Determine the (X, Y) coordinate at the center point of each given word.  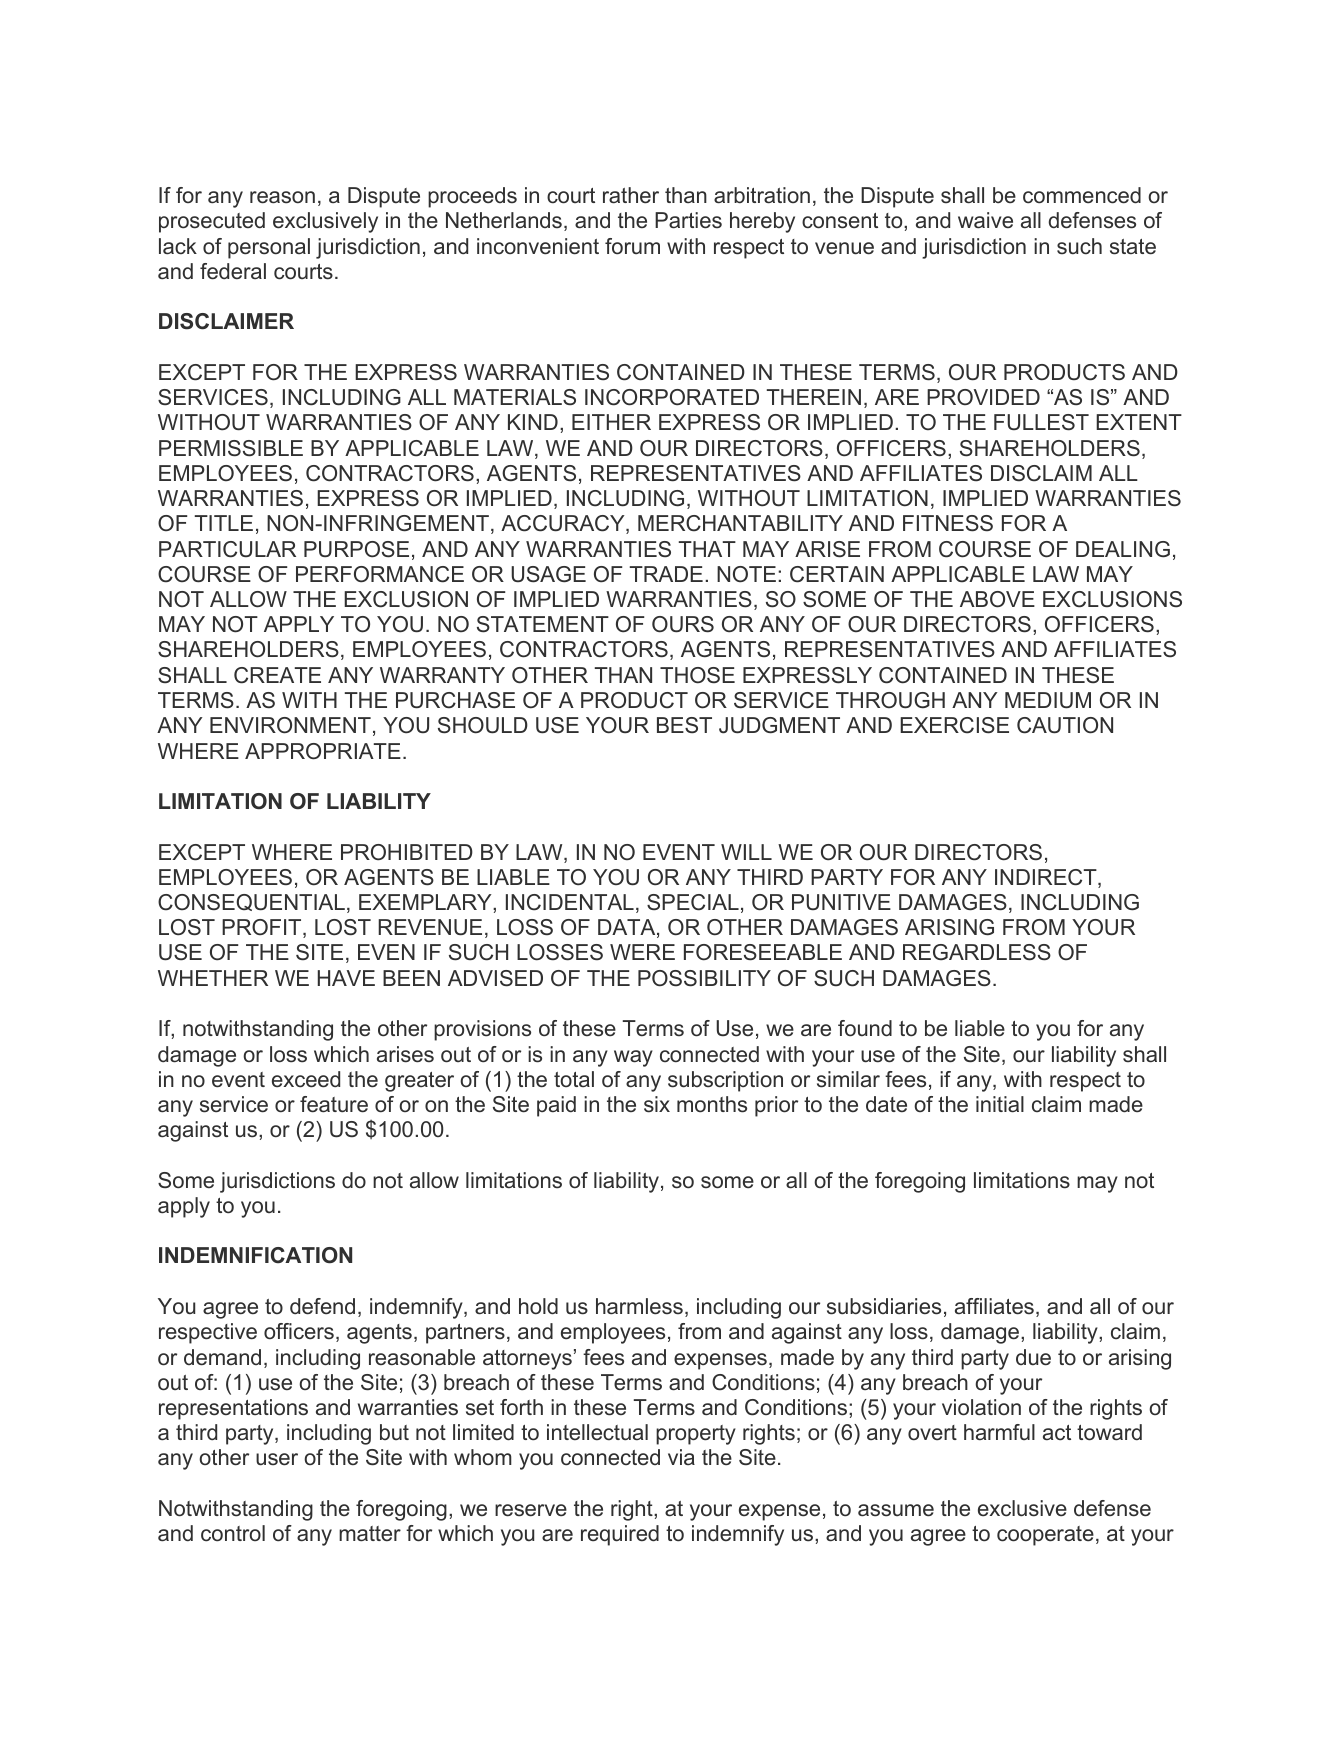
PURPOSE (356, 549)
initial (1000, 1104)
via (681, 1457)
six (657, 1104)
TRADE (666, 574)
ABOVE (997, 599)
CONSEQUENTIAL (251, 902)
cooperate (1045, 1536)
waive (985, 220)
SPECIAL (693, 902)
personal (269, 248)
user (277, 1459)
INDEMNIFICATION (255, 1255)
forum (632, 246)
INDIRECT (1047, 878)
